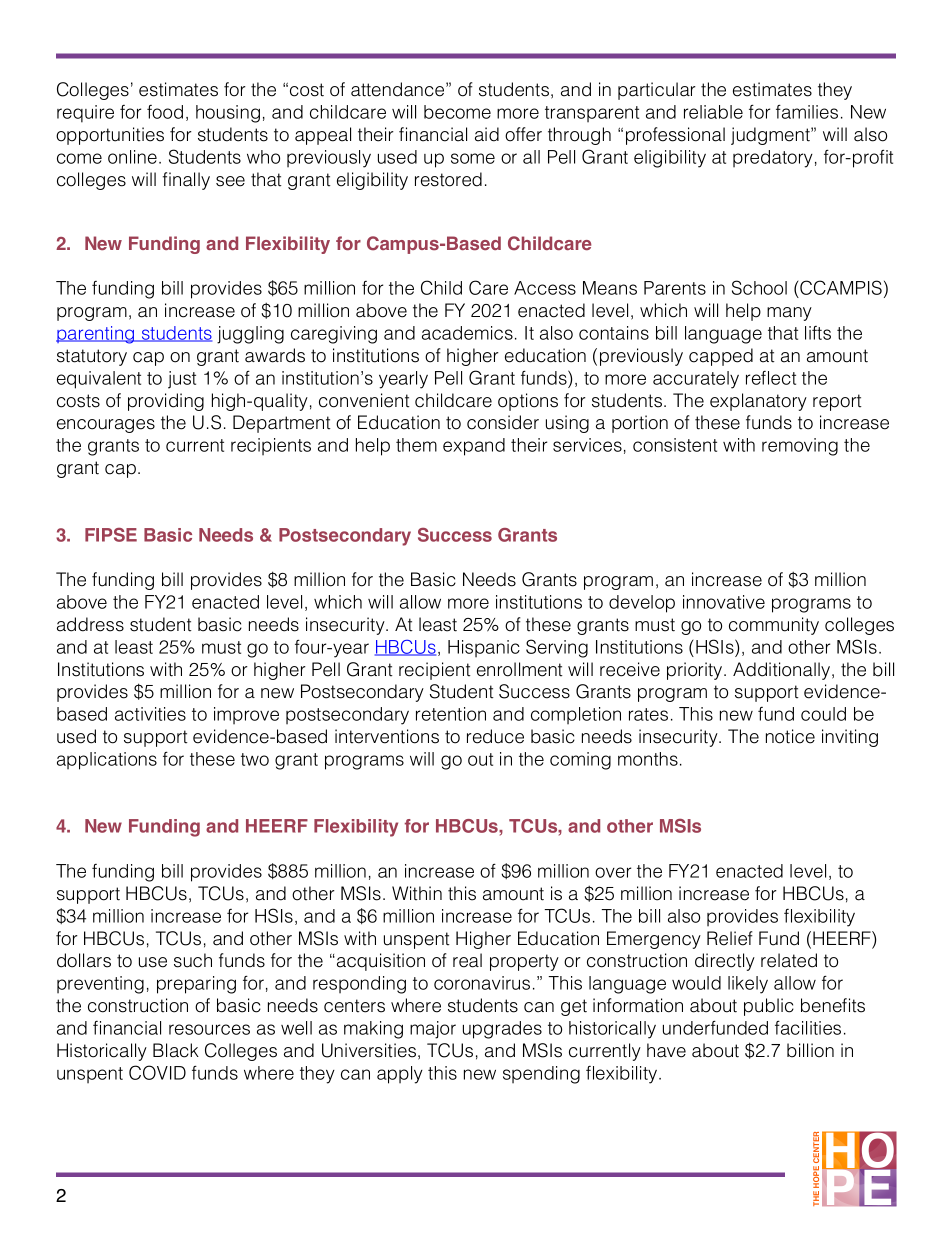 The height and width of the document is (1233, 952). What do you see at coordinates (433, 1030) in the document?
I see `major` at bounding box center [433, 1030].
